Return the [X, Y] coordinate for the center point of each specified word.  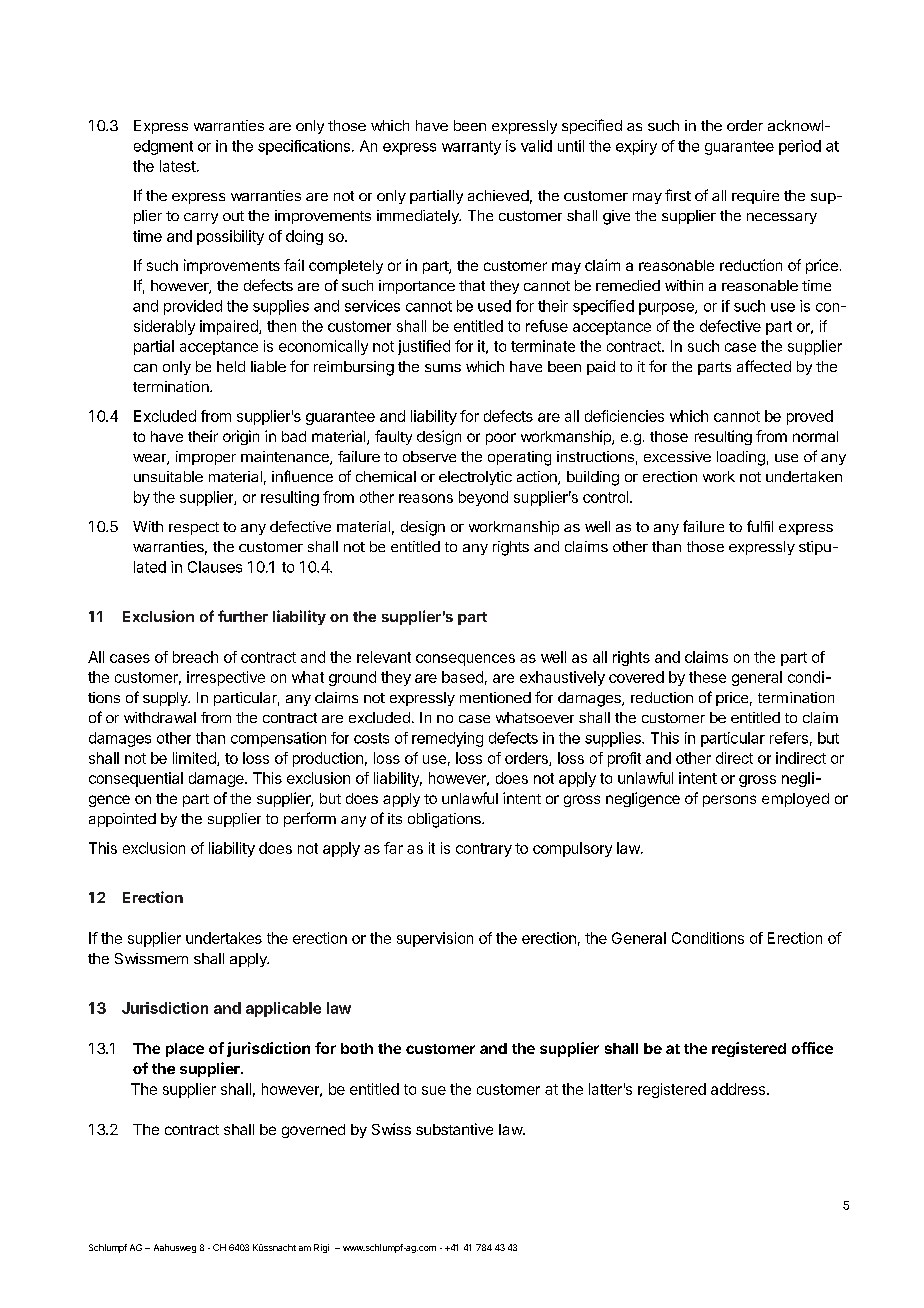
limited [195, 759]
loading [741, 458]
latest [179, 166]
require [755, 197]
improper [206, 458]
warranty [471, 148]
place [185, 1050]
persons [729, 801]
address [739, 1089]
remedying [447, 739]
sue [434, 1090]
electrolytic [475, 478]
